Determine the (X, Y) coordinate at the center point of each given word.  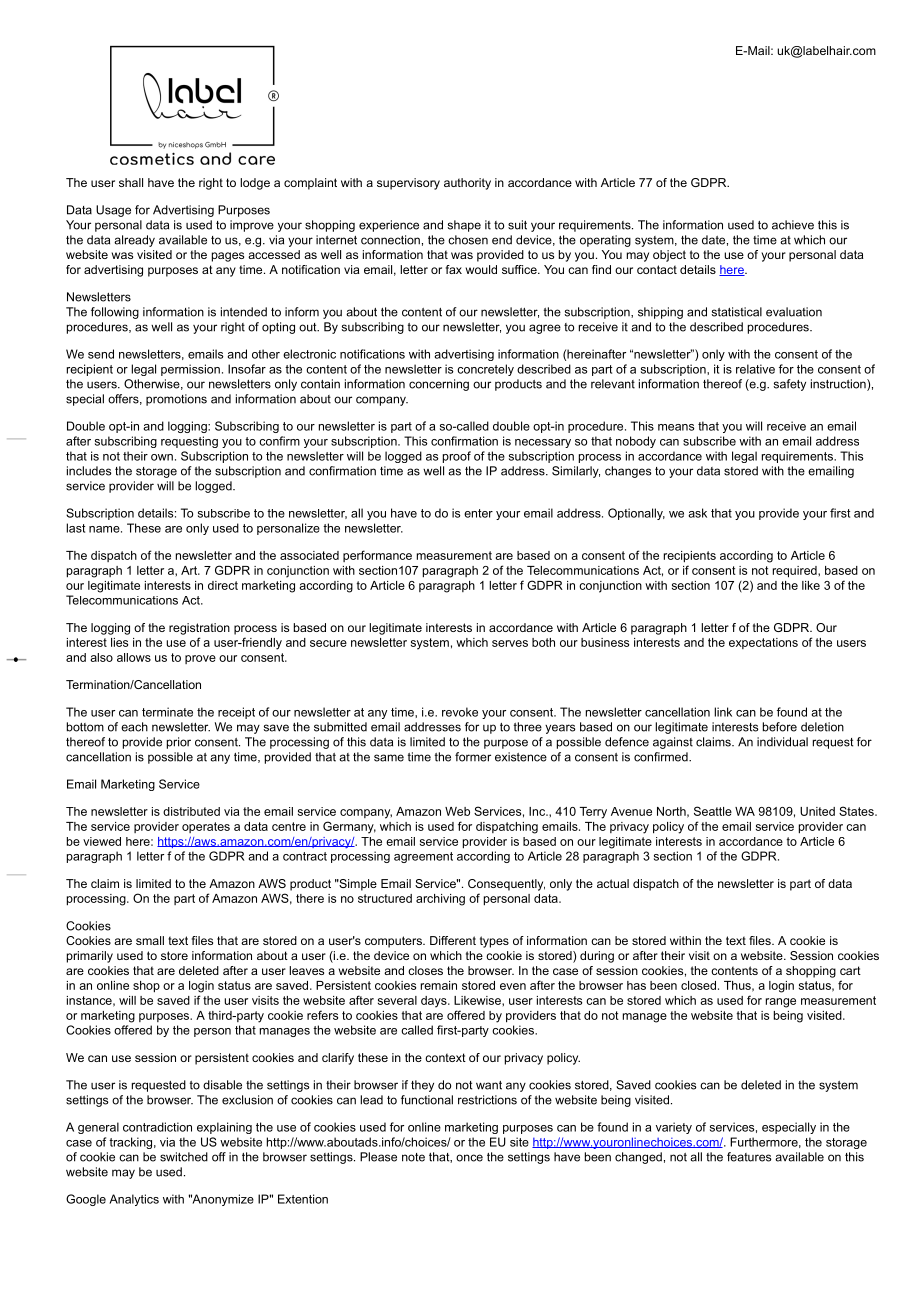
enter (478, 513)
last (75, 528)
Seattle (713, 811)
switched (184, 1157)
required (796, 572)
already (134, 241)
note (413, 1157)
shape (464, 226)
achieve (793, 225)
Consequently (506, 885)
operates (206, 827)
